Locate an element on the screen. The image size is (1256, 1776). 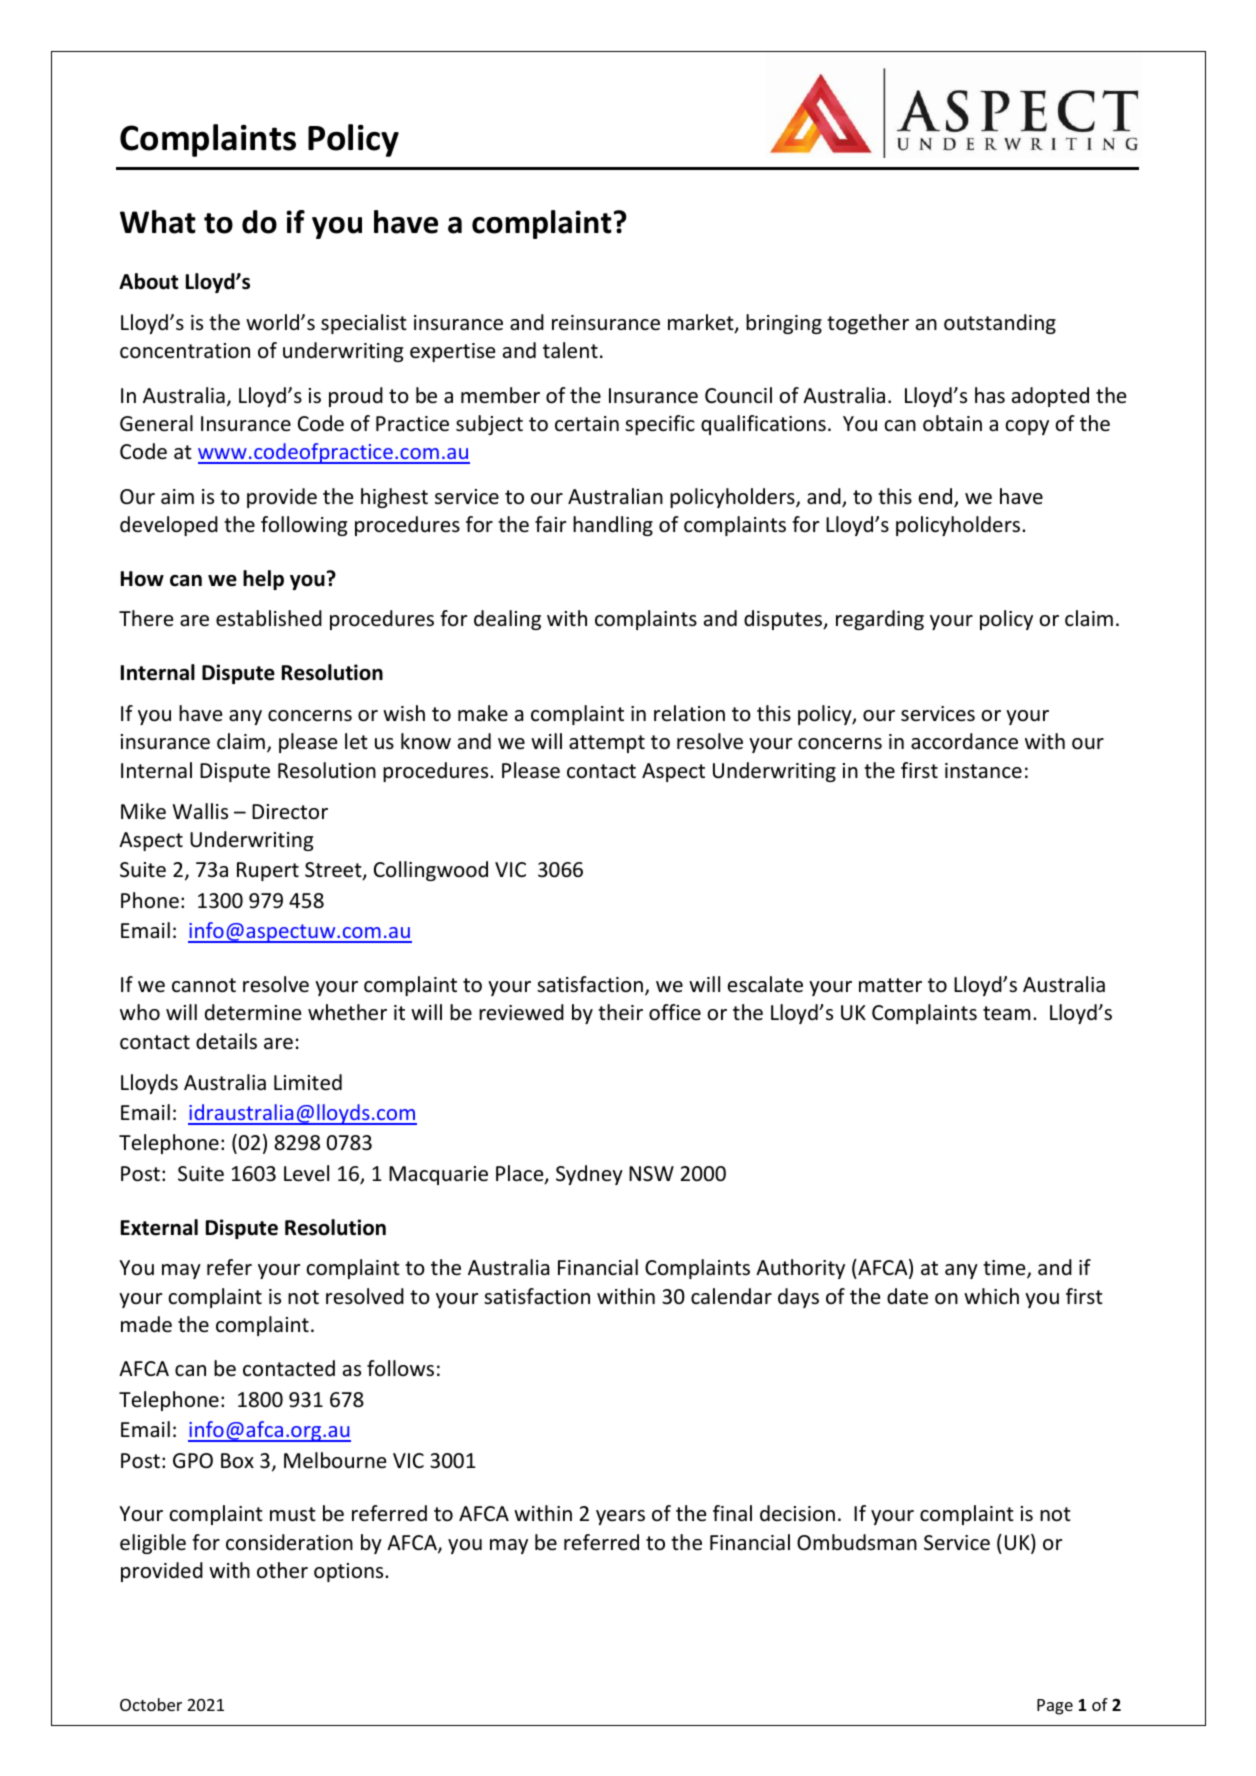
cannot is located at coordinates (204, 985).
